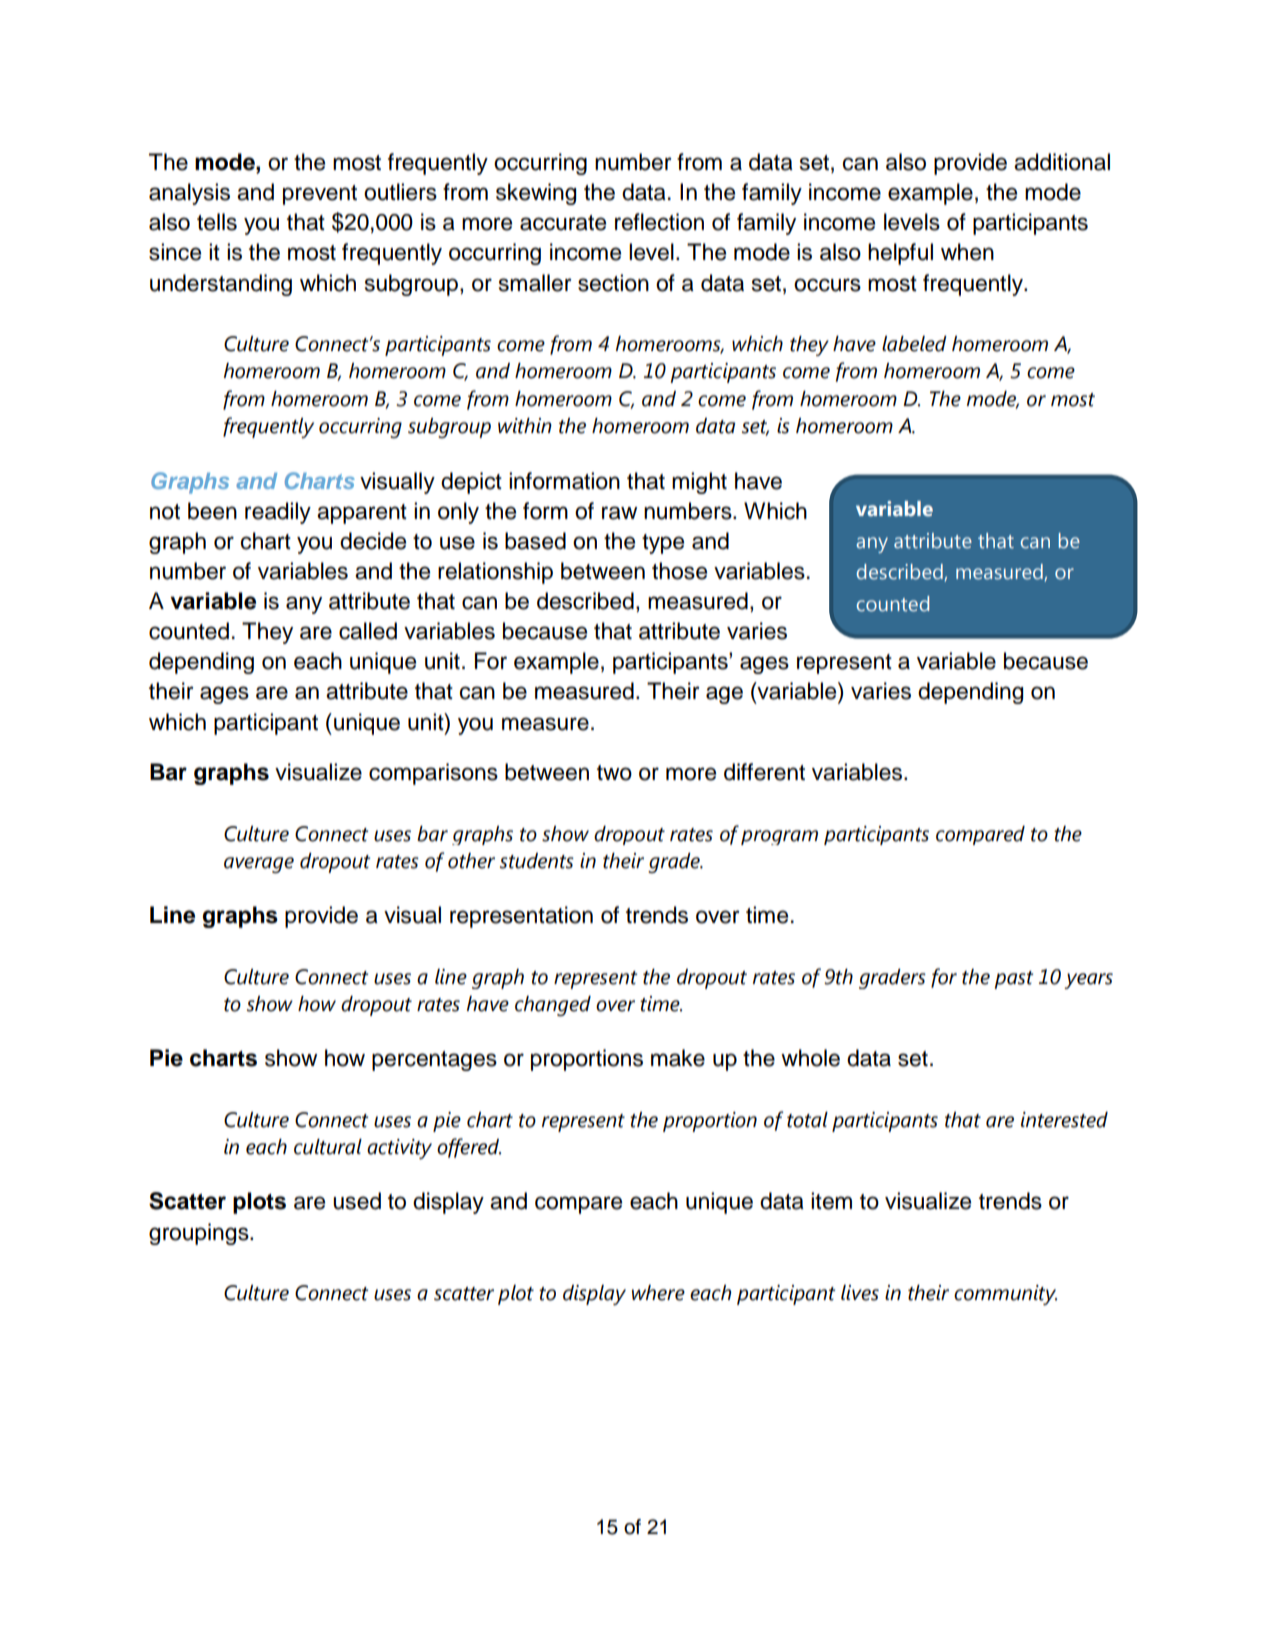  I want to click on comparisons, so click(433, 774).
